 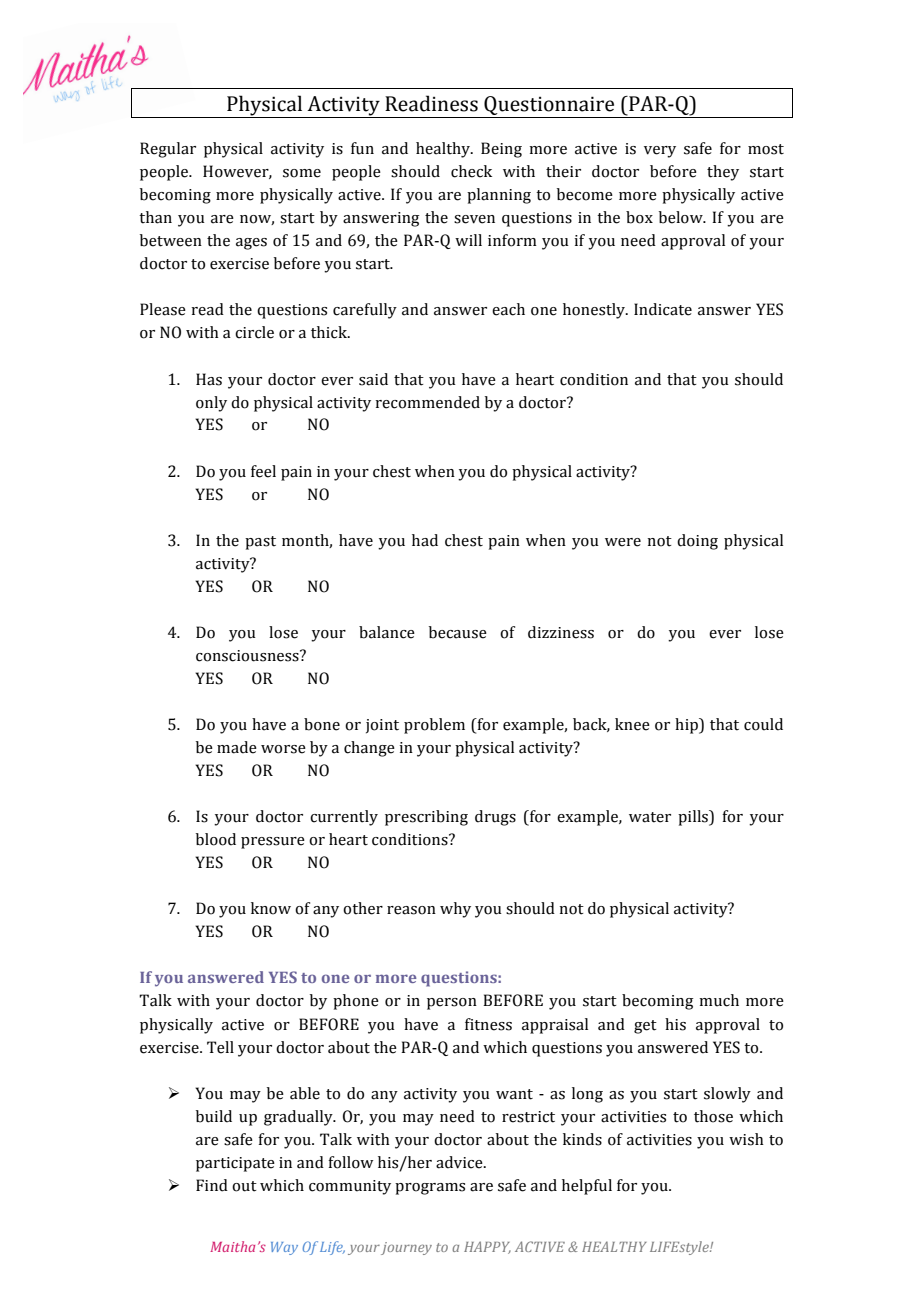 What do you see at coordinates (168, 150) in the document?
I see `Regular` at bounding box center [168, 150].
